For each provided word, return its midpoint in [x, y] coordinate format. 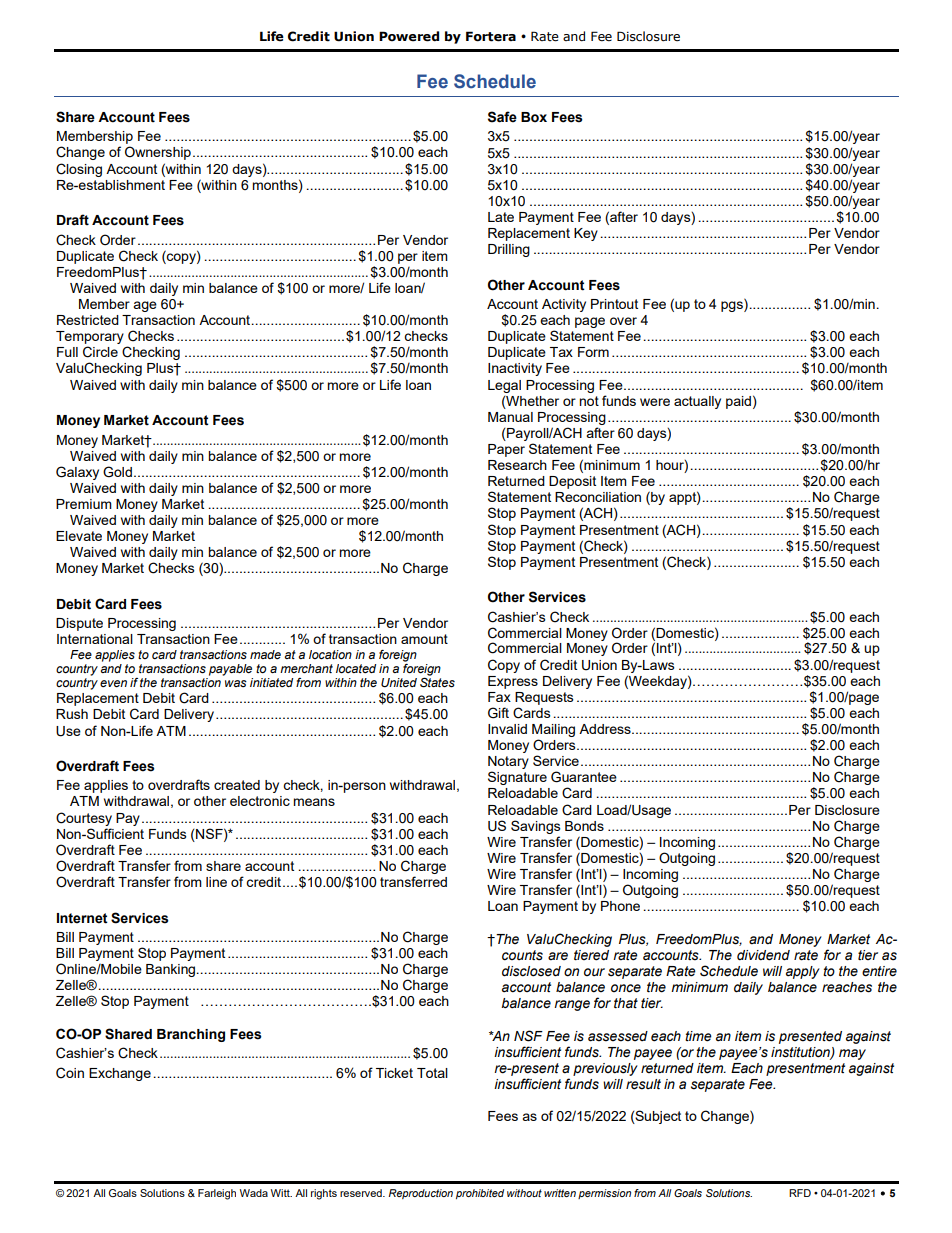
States [437, 683]
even [113, 683]
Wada [254, 1193]
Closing [79, 170]
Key [586, 234]
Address [606, 729]
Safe [502, 117]
